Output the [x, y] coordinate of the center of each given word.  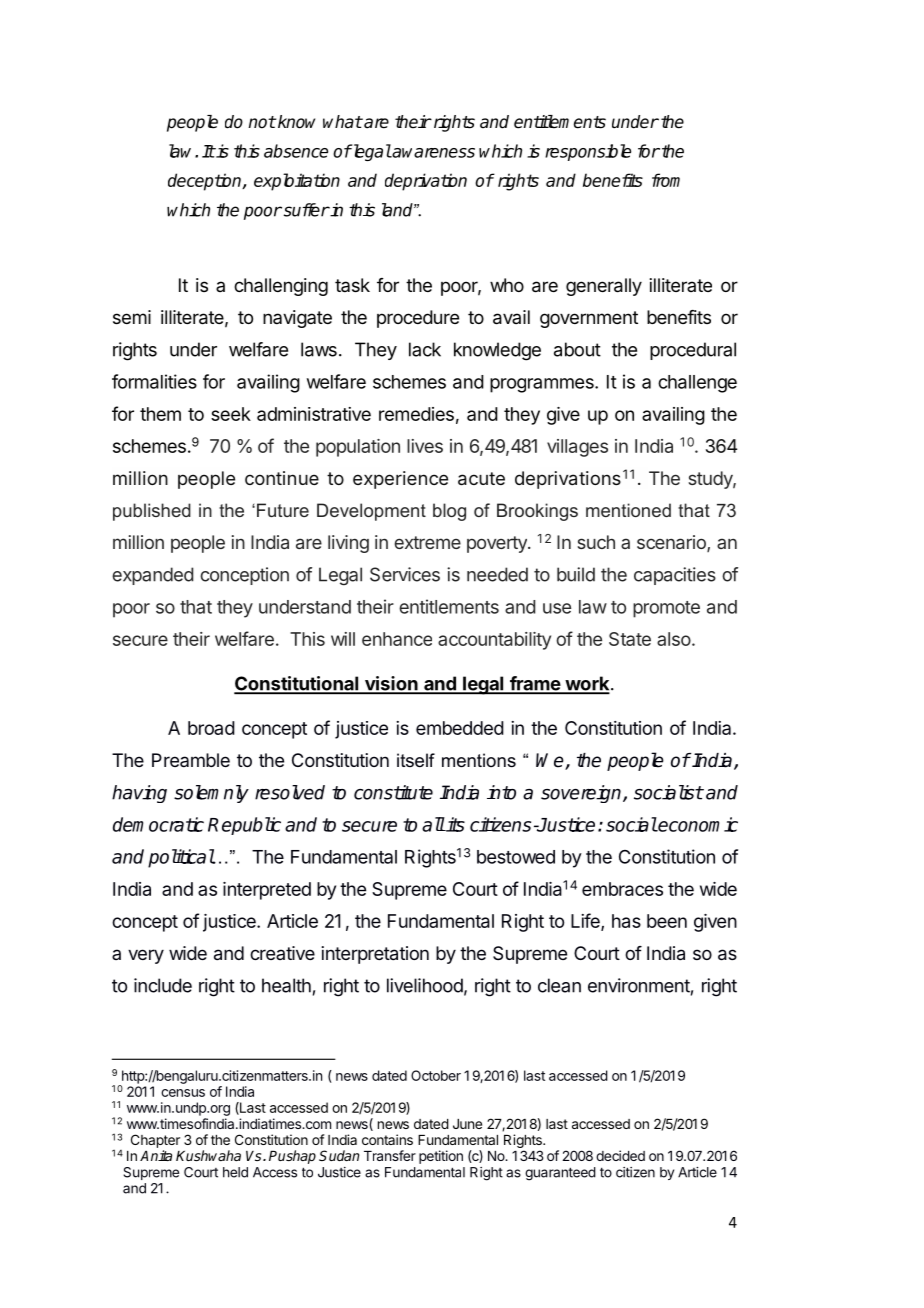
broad [211, 728]
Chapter [155, 1141]
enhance [397, 639]
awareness [432, 153]
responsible [588, 152]
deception [206, 182]
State [630, 639]
